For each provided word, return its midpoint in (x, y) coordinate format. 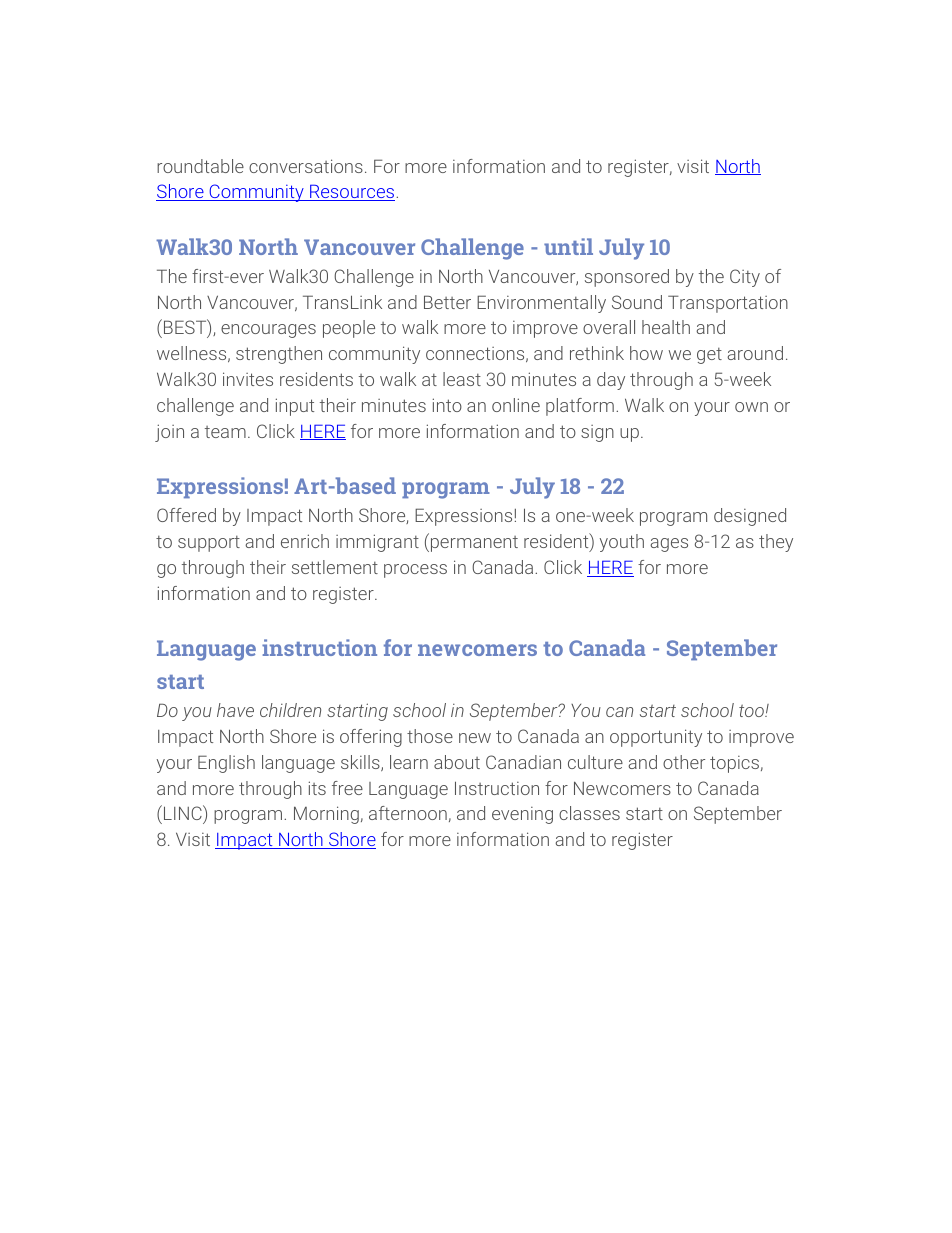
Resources (351, 192)
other (684, 762)
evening (522, 815)
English (226, 764)
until (568, 246)
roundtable (200, 166)
